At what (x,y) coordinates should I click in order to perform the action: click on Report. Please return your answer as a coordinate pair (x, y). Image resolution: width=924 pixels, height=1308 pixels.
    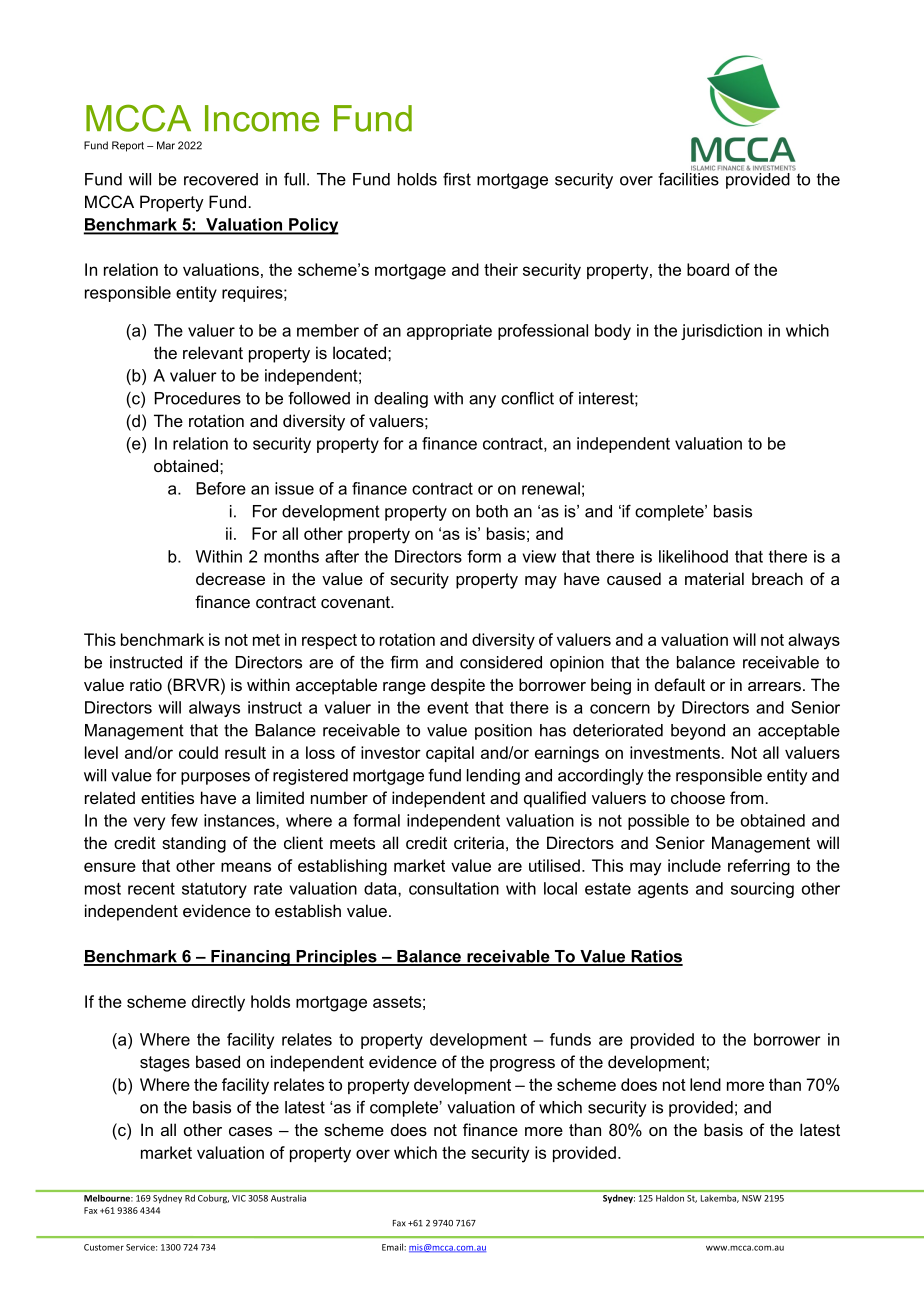
    Looking at the image, I should click on (128, 146).
